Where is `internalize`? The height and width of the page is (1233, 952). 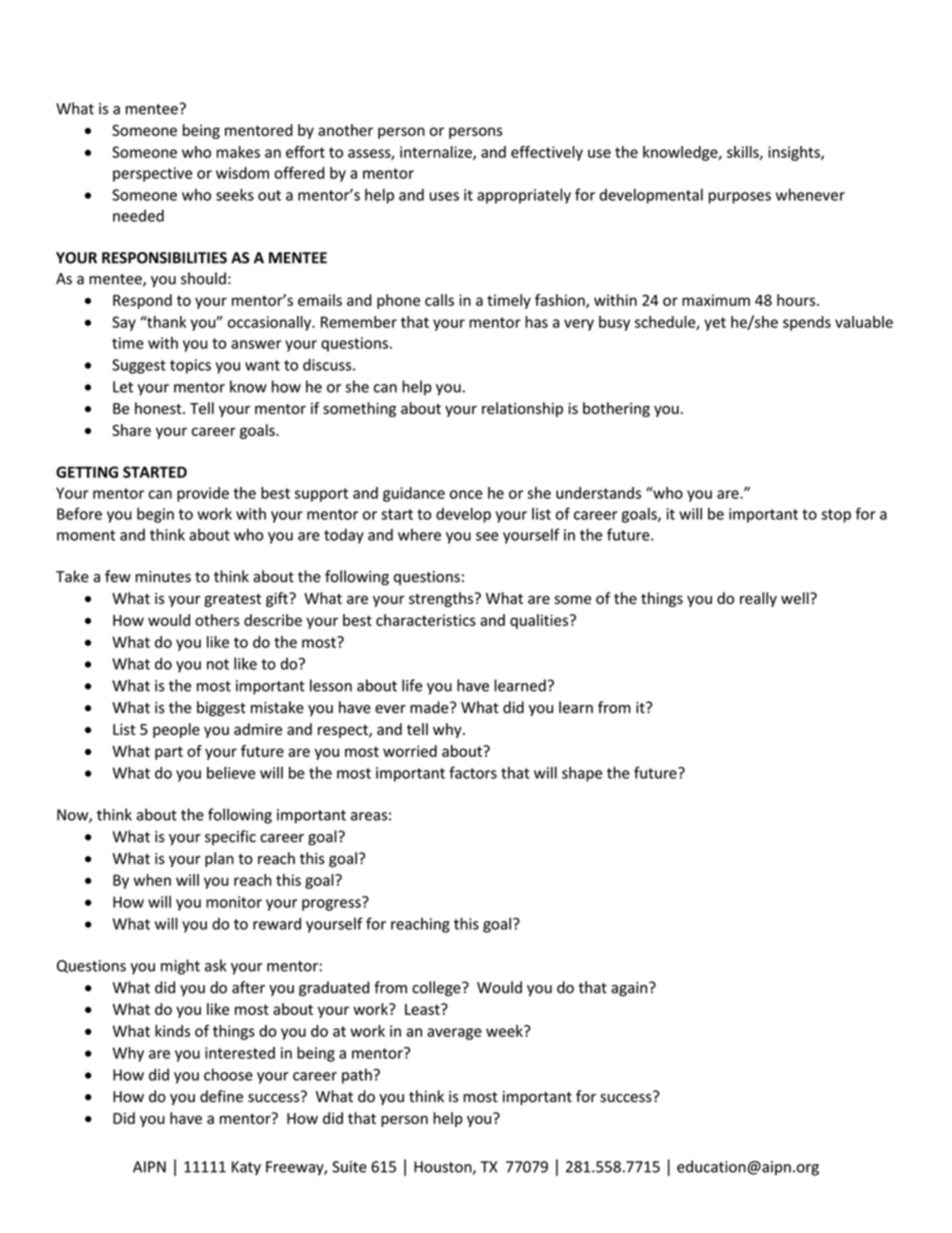 internalize is located at coordinates (437, 153).
